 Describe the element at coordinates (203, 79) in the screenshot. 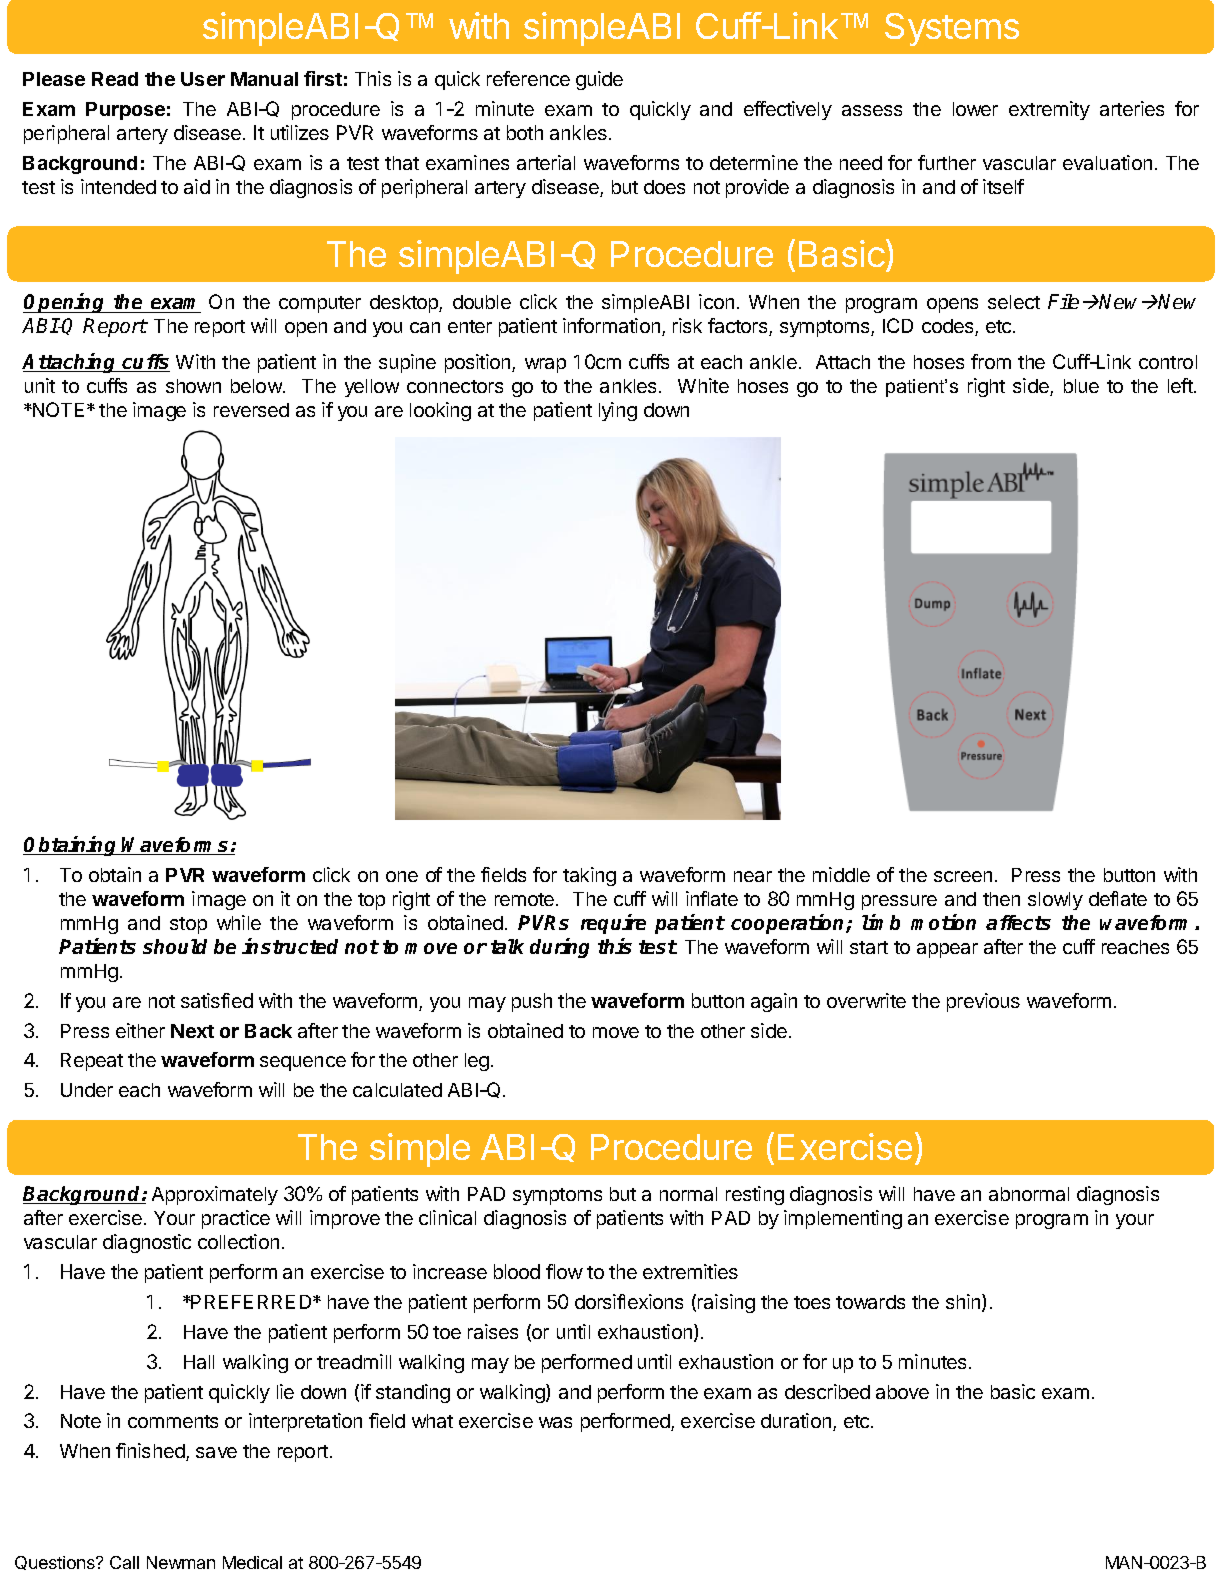

I see `User` at that location.
